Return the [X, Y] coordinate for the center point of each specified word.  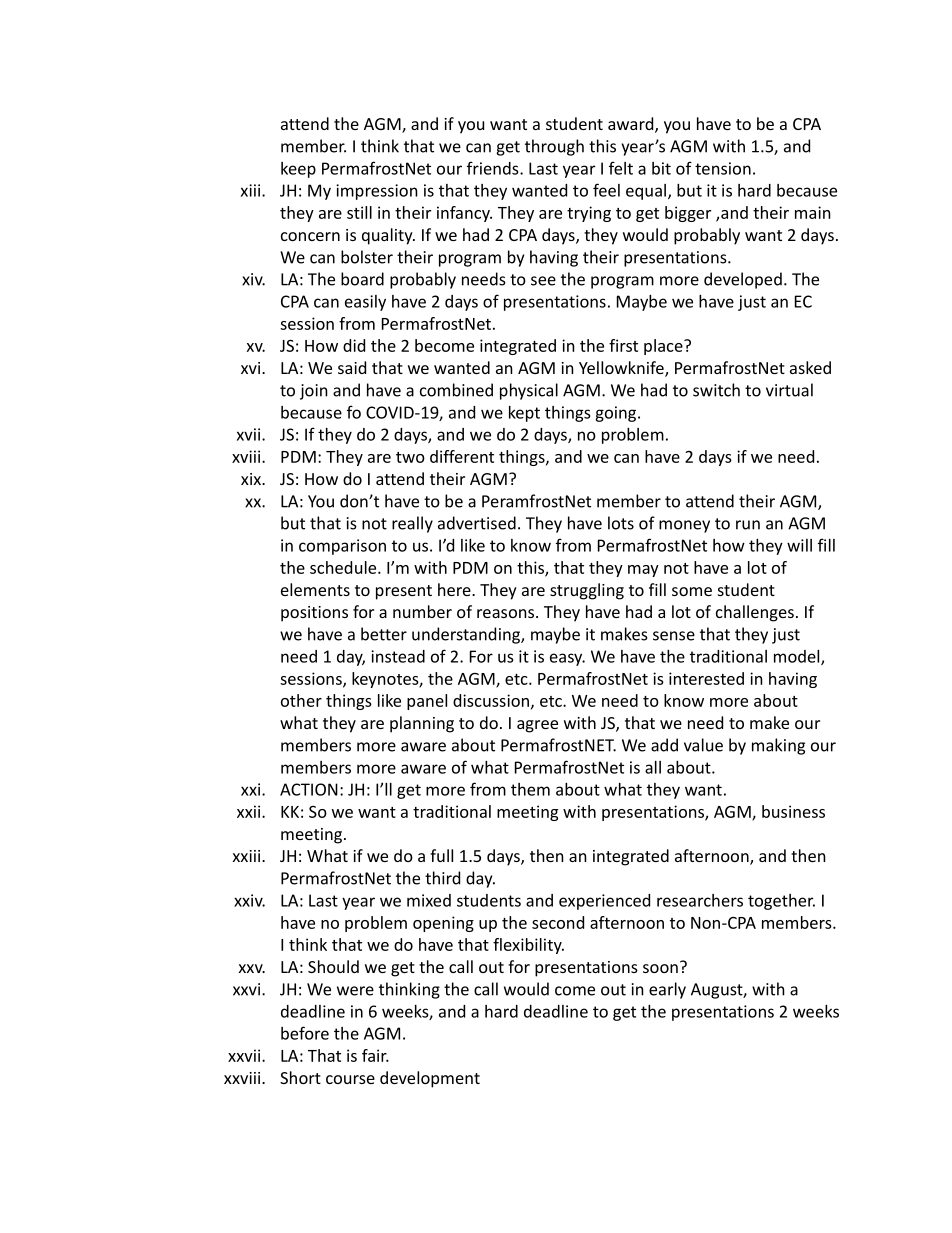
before [305, 1033]
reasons [507, 613]
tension [723, 168]
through [554, 147]
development [430, 1079]
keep [298, 170]
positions [314, 614]
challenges [755, 613]
